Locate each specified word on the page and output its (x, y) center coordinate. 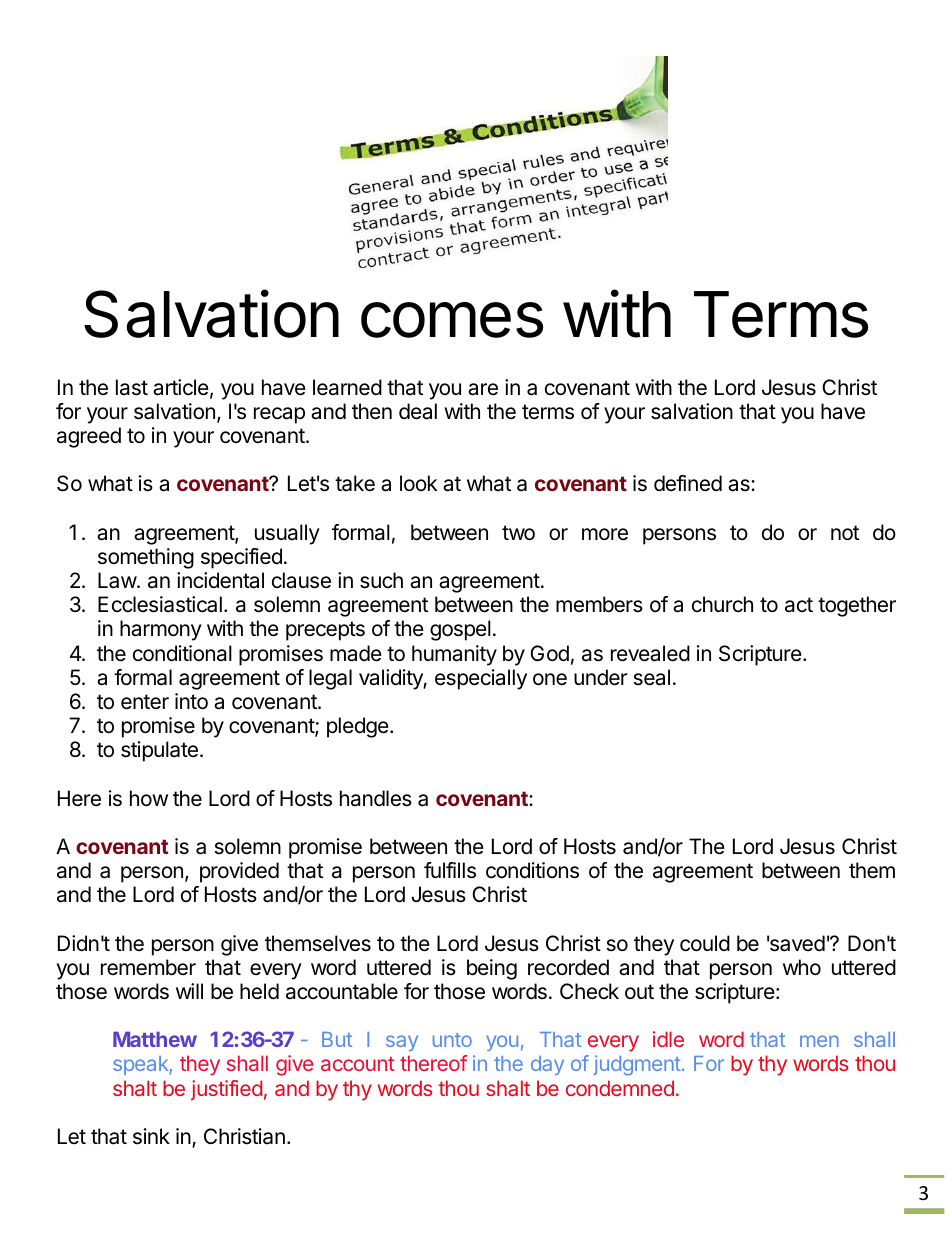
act (799, 605)
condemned (620, 1088)
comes (452, 320)
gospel (460, 630)
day (547, 1065)
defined (688, 483)
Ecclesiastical (160, 604)
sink (151, 1136)
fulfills (450, 870)
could (705, 943)
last (132, 387)
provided (239, 872)
